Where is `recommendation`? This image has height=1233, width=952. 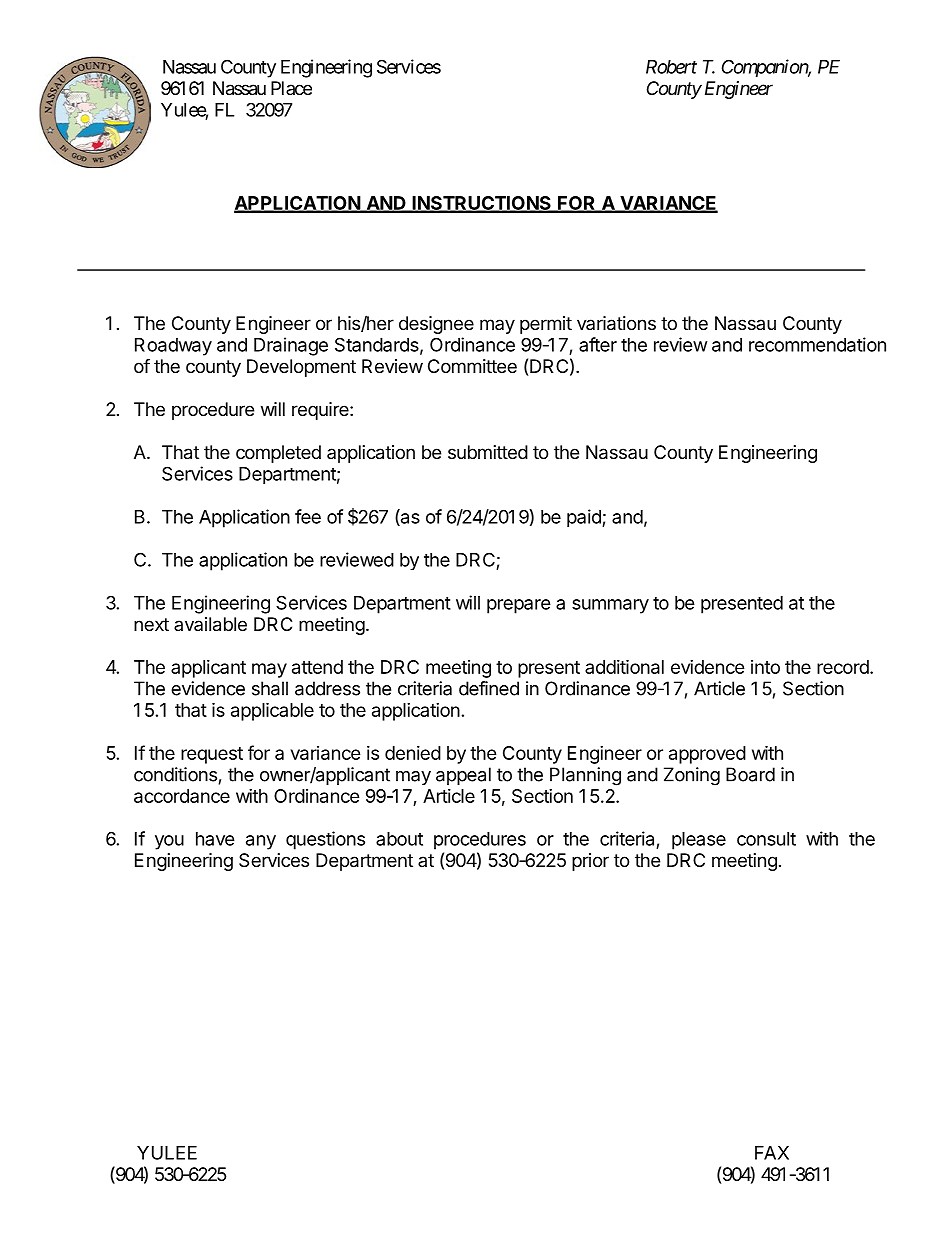
recommendation is located at coordinates (817, 344).
